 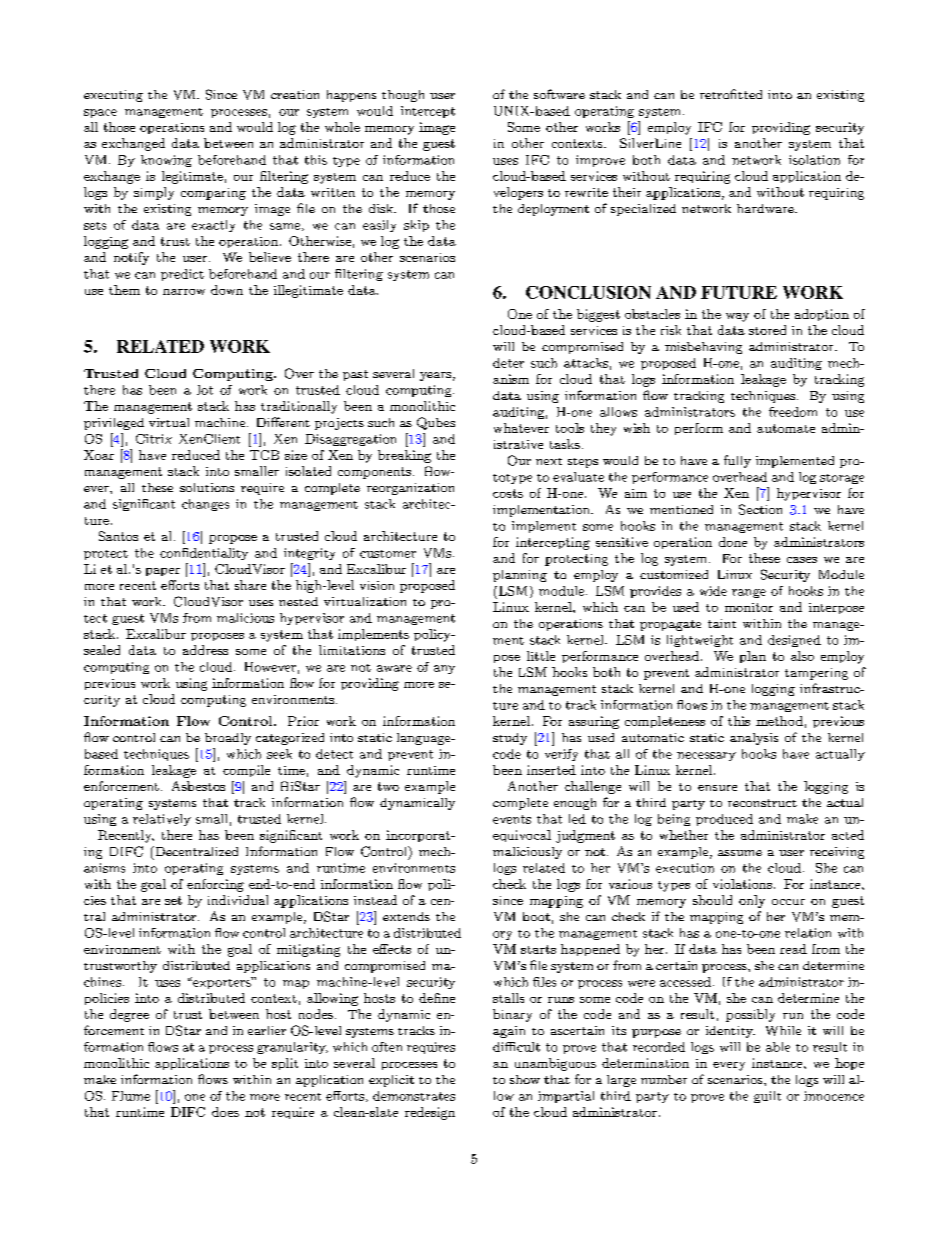 What do you see at coordinates (154, 439) in the page?
I see `Citrix` at bounding box center [154, 439].
